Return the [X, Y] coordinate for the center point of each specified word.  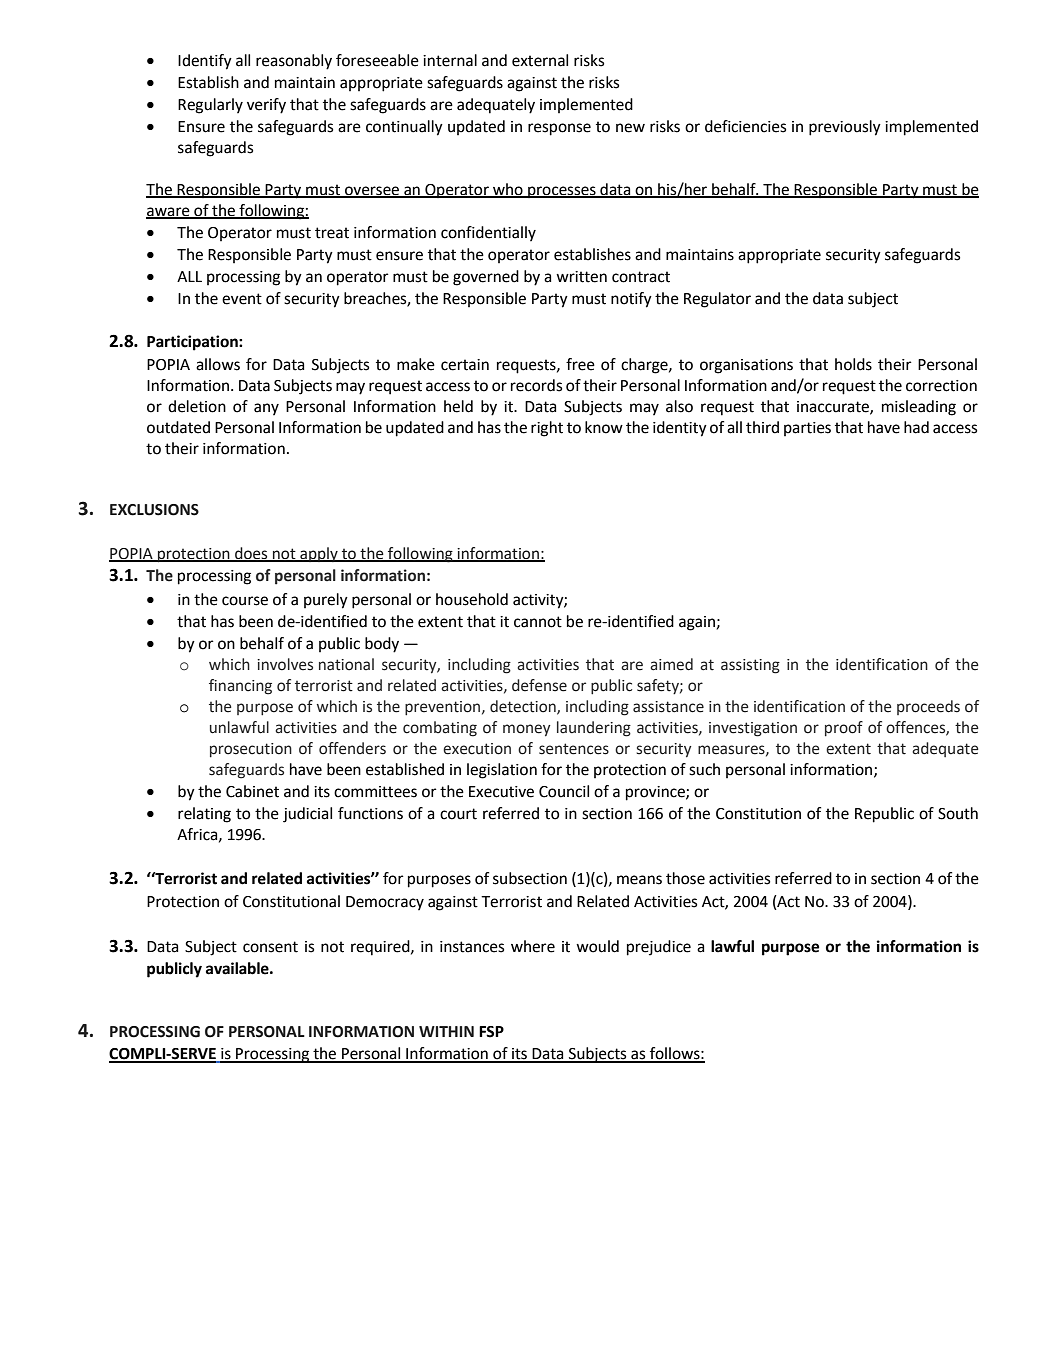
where [533, 946]
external [540, 60]
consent [270, 947]
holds [853, 364]
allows [218, 364]
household [472, 599]
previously [845, 128]
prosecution [251, 750]
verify [266, 106]
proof [844, 728]
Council [564, 791]
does [251, 554]
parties [807, 429]
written [581, 277]
